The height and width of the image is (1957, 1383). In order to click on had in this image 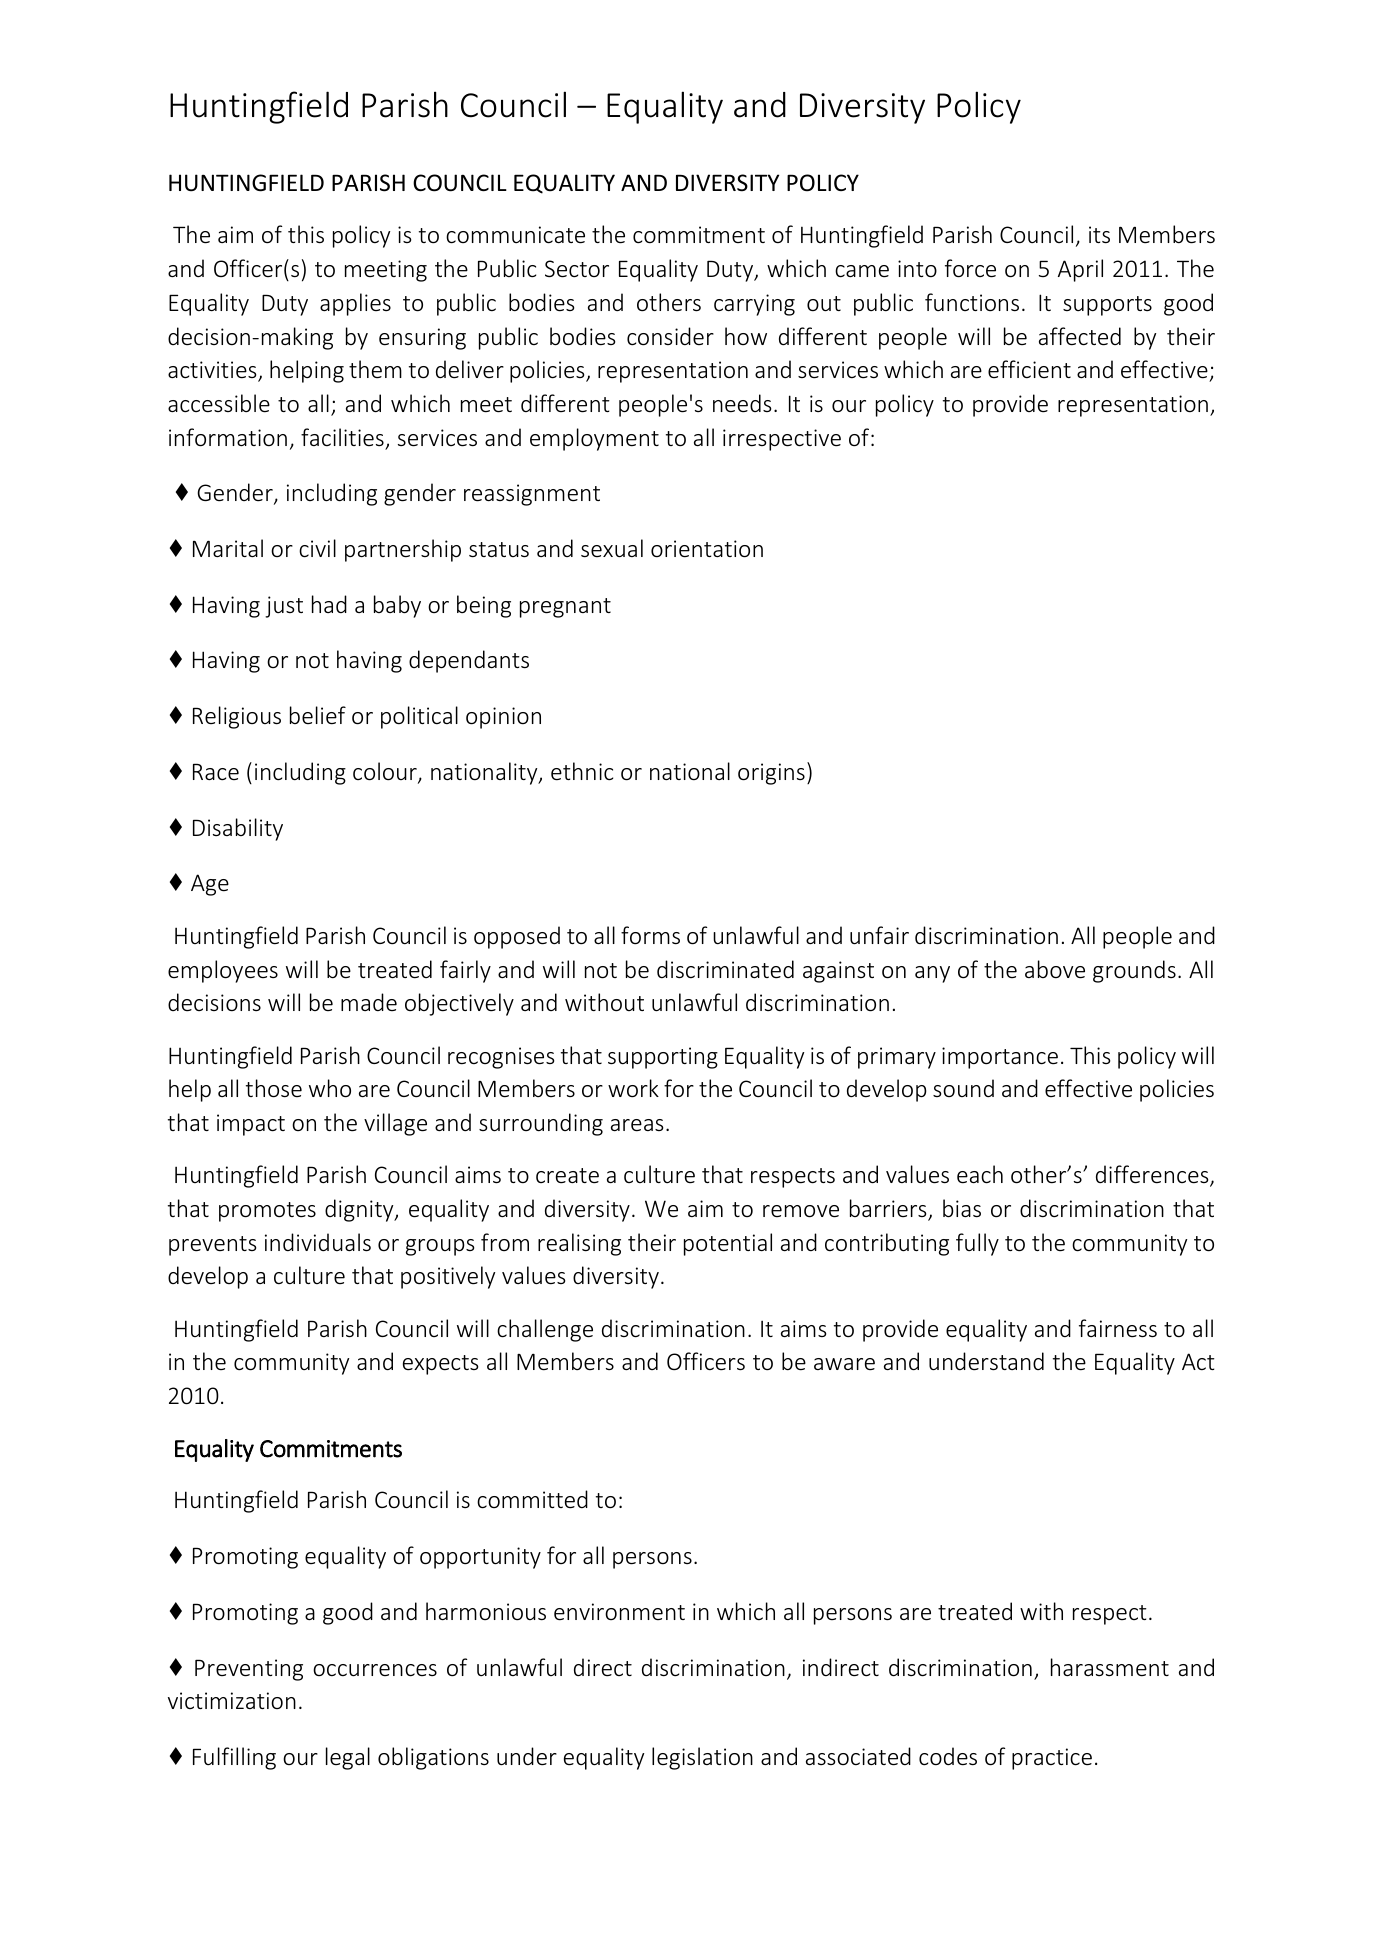, I will do `click(329, 604)`.
